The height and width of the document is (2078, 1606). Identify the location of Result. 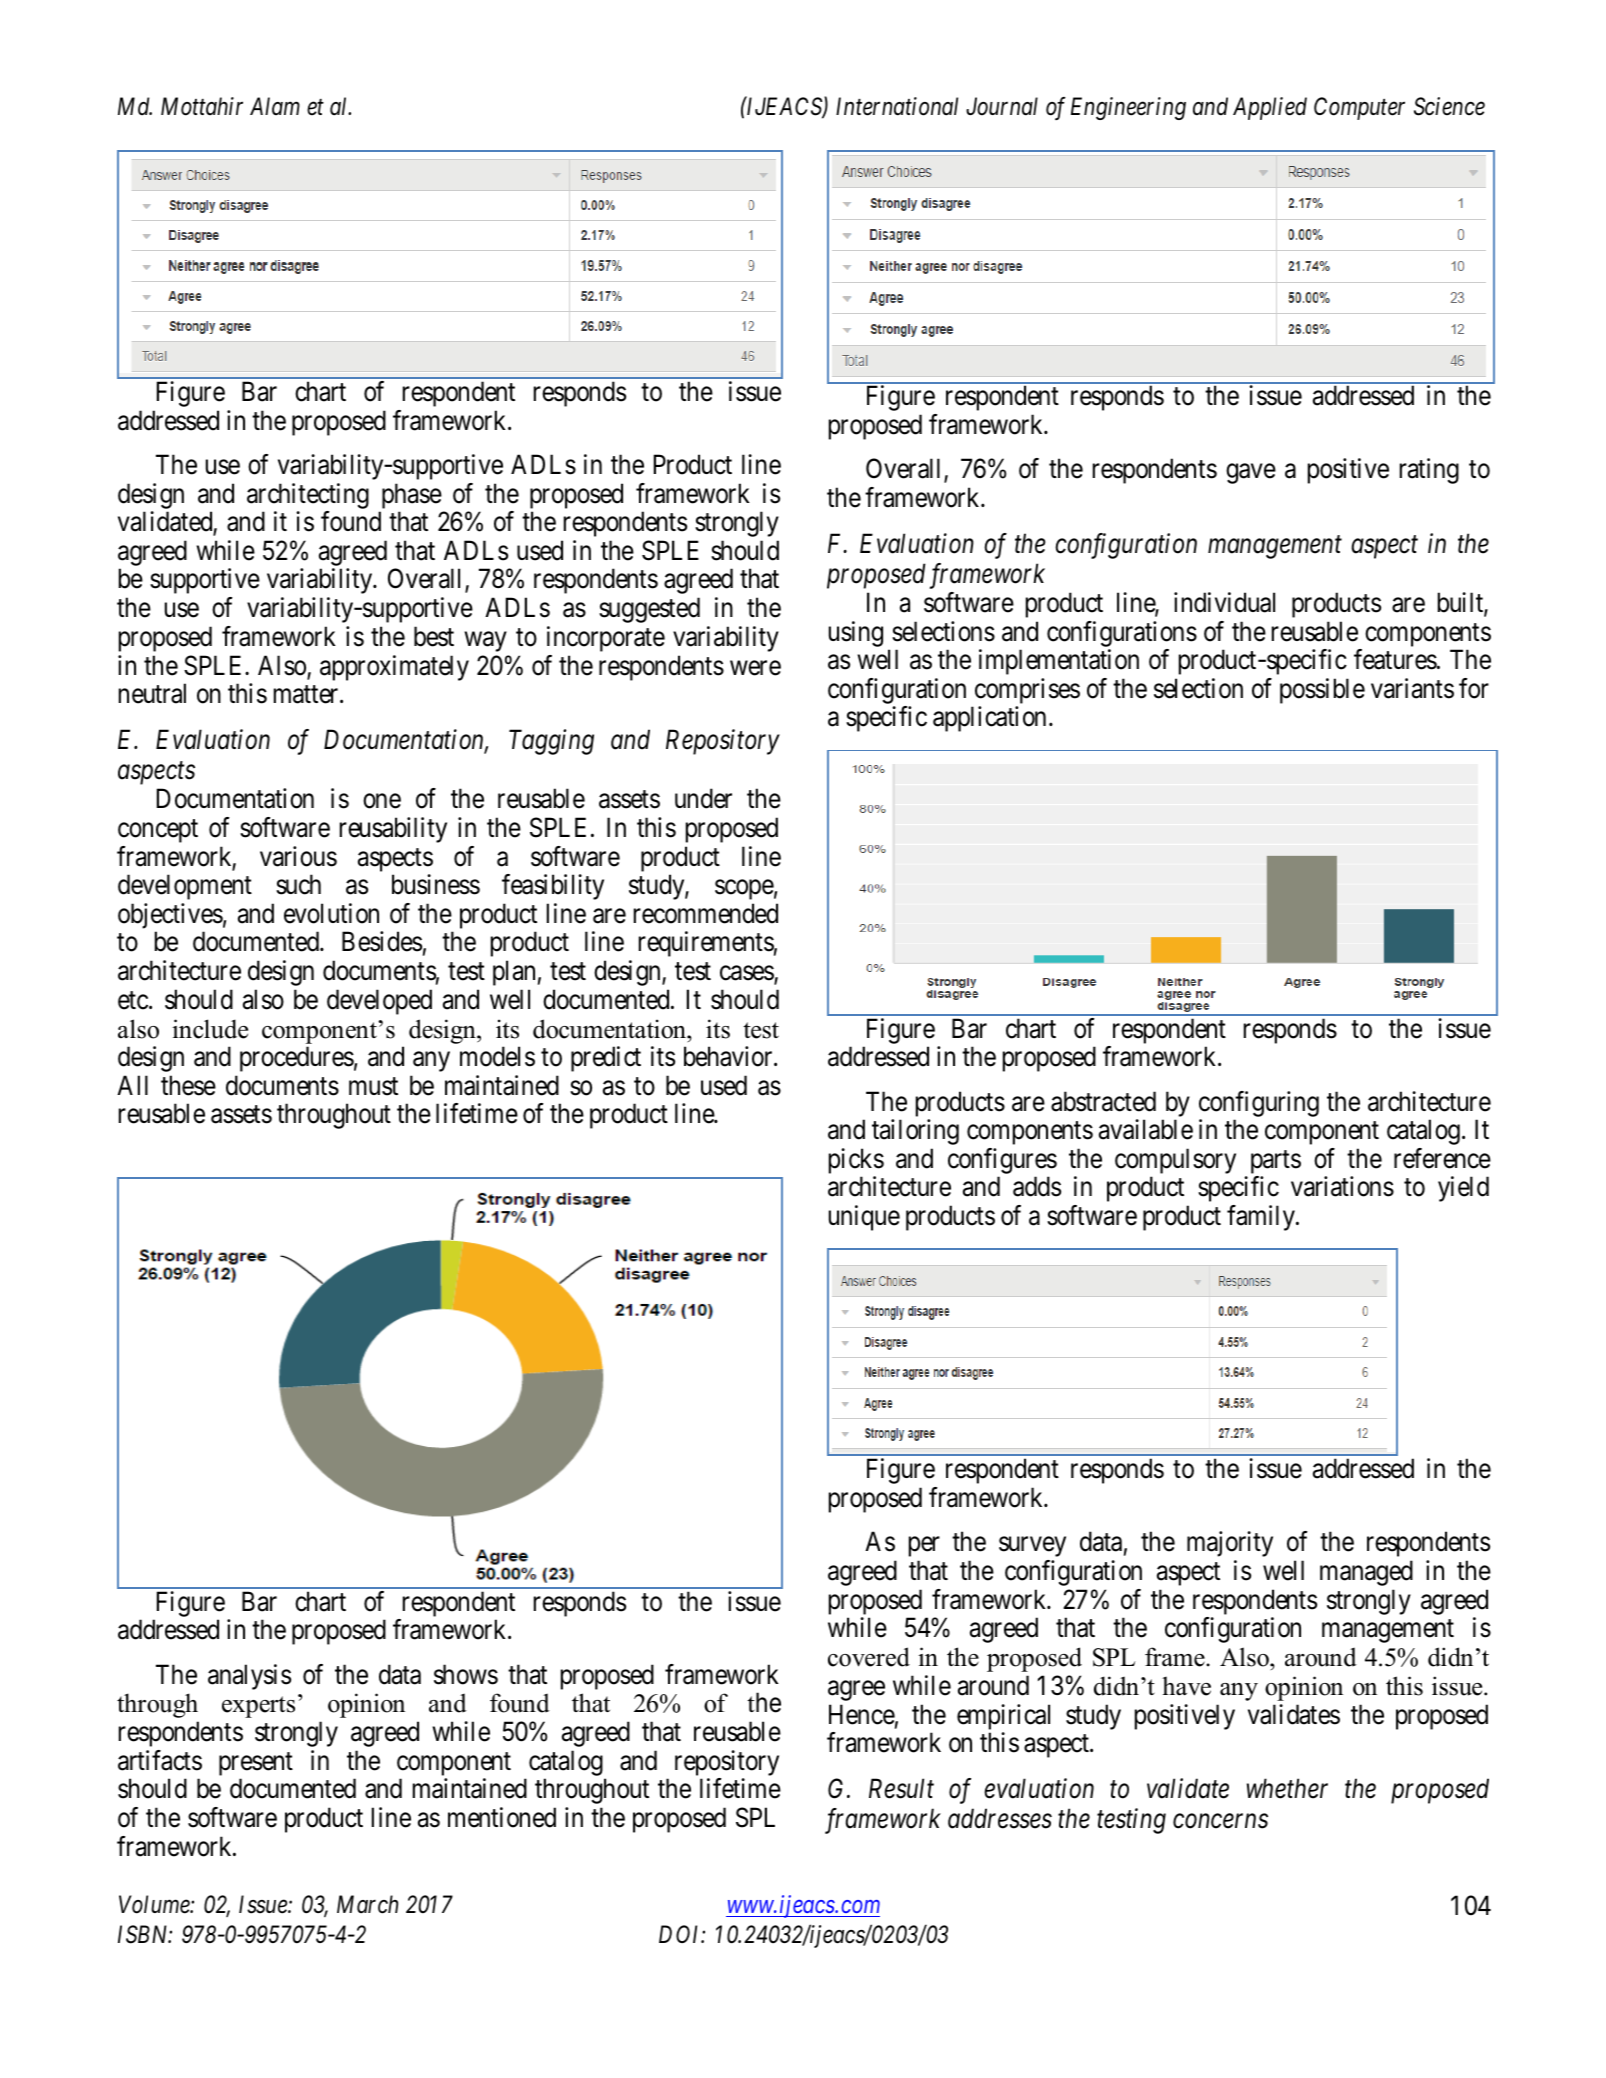
(901, 1788).
